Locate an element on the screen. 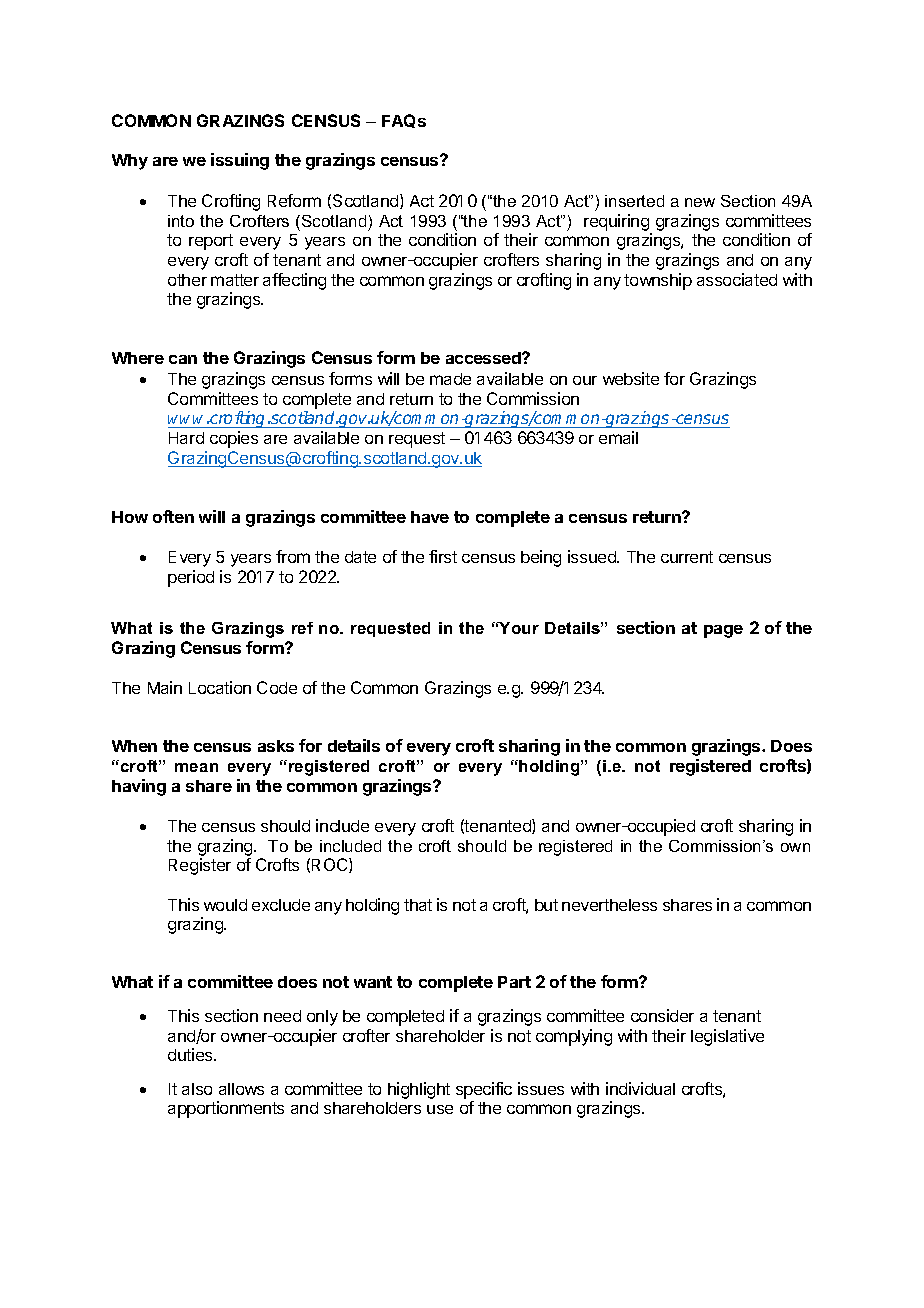 This screenshot has width=924, height=1308. into is located at coordinates (181, 221).
